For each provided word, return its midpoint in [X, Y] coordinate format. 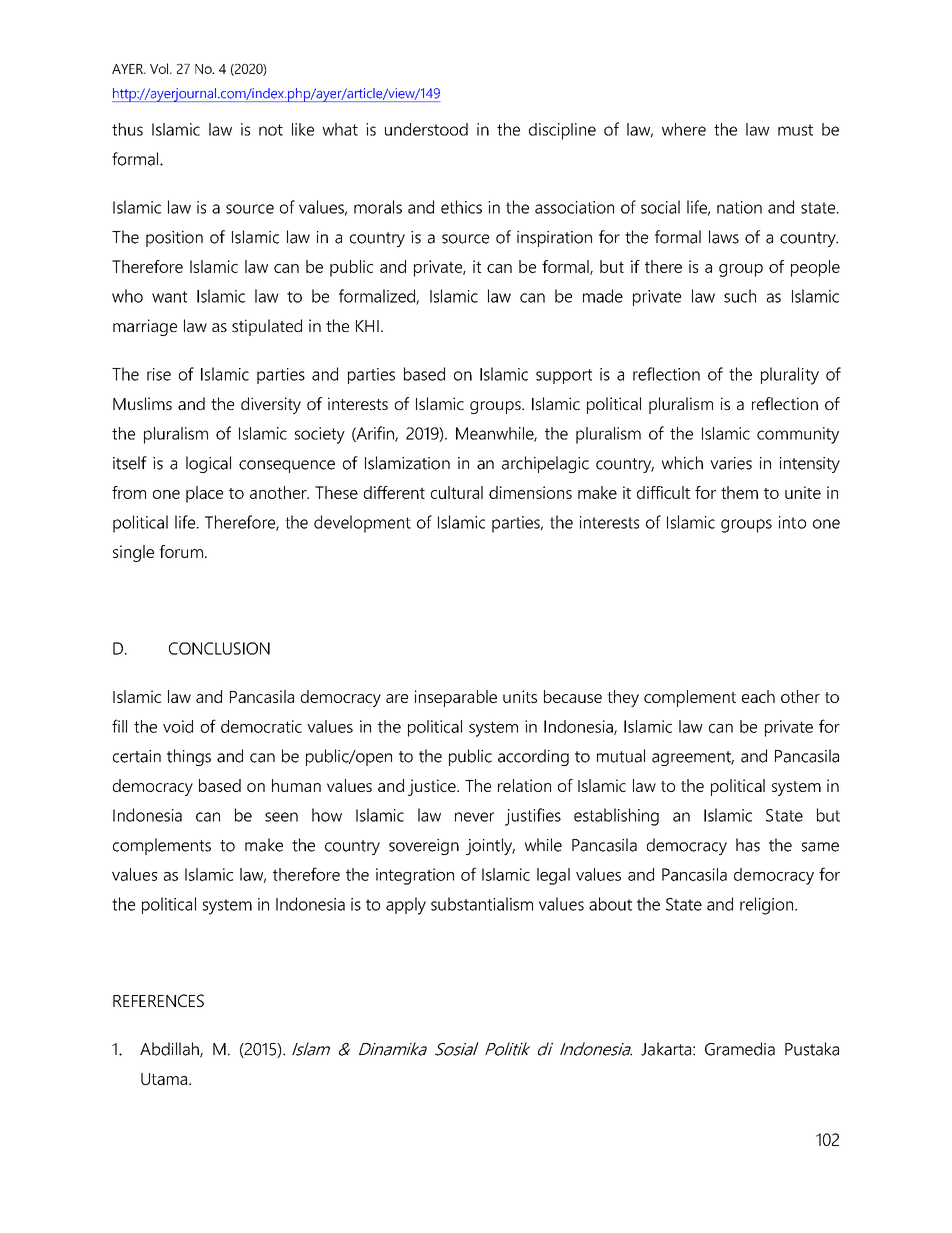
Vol [160, 68]
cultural [457, 492]
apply [406, 906]
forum [181, 551]
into [792, 522]
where [684, 129]
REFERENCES [158, 1000]
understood [426, 129]
